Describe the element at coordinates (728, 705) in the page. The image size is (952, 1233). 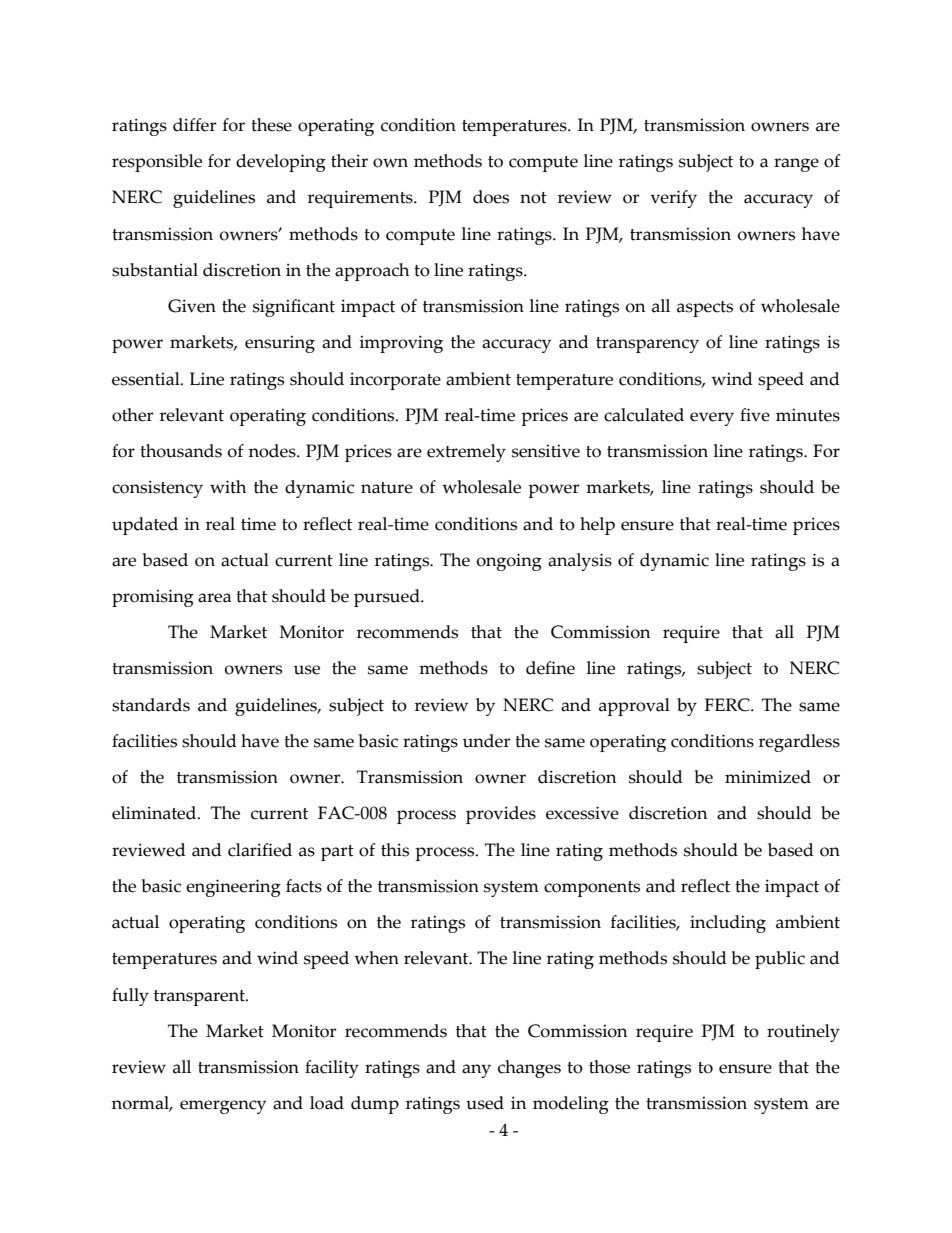
I see `FERC` at that location.
